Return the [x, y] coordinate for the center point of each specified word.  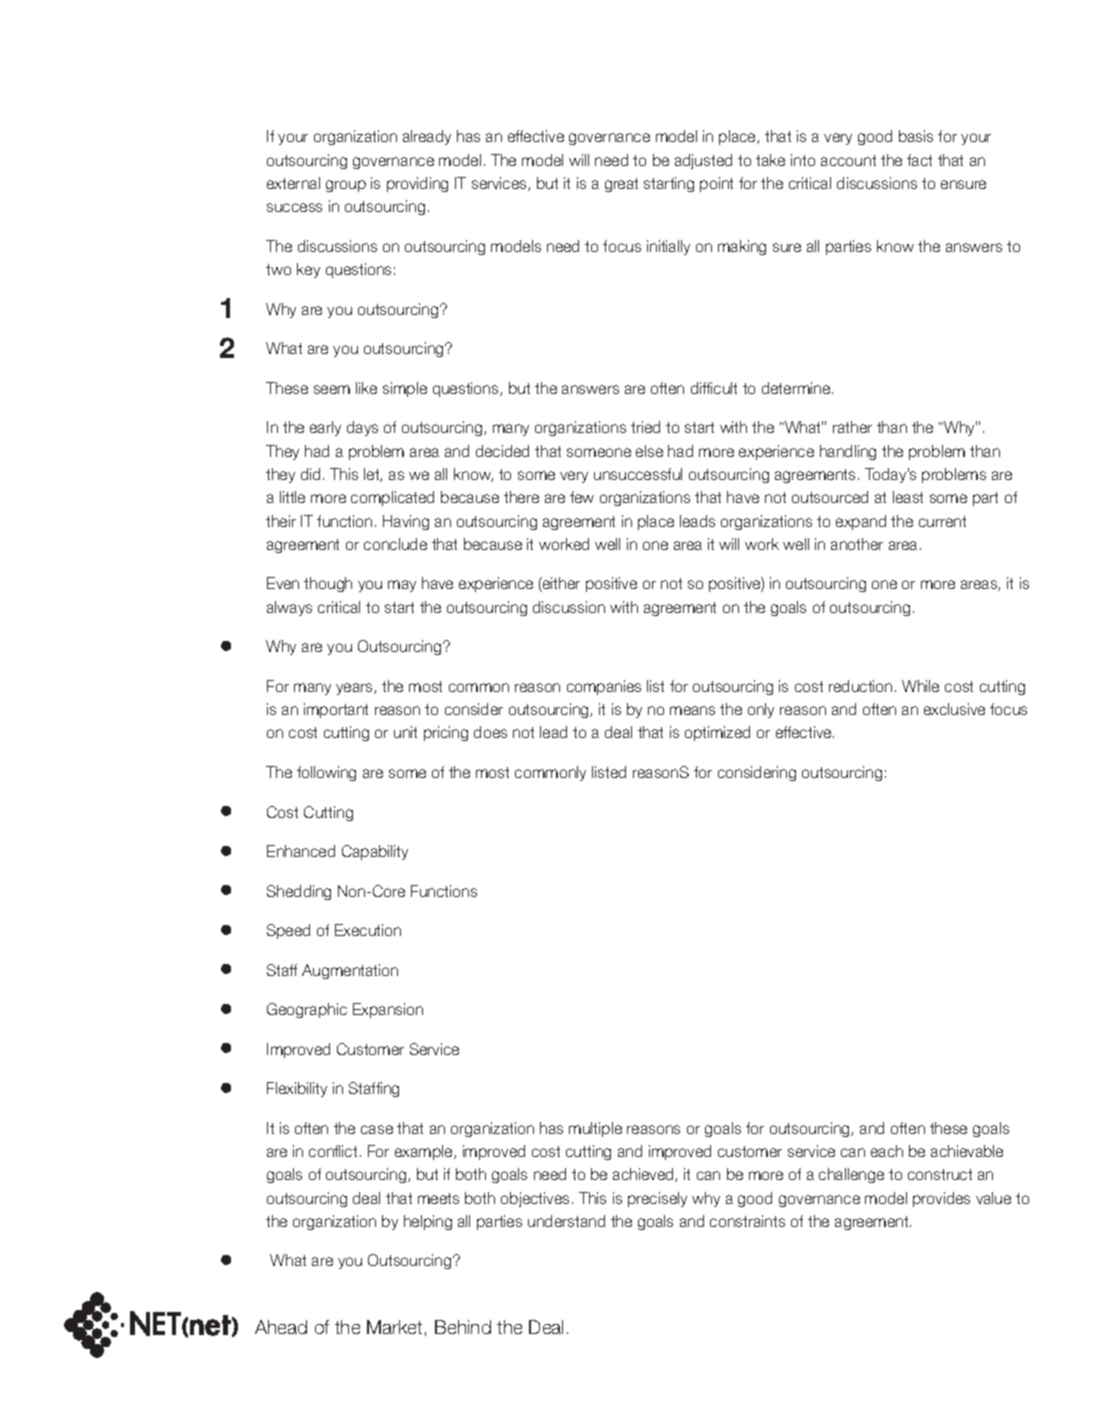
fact [919, 160]
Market [394, 1327]
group [346, 186]
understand [566, 1221]
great [621, 185]
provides [941, 1199]
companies [604, 687]
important [336, 710]
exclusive [954, 709]
